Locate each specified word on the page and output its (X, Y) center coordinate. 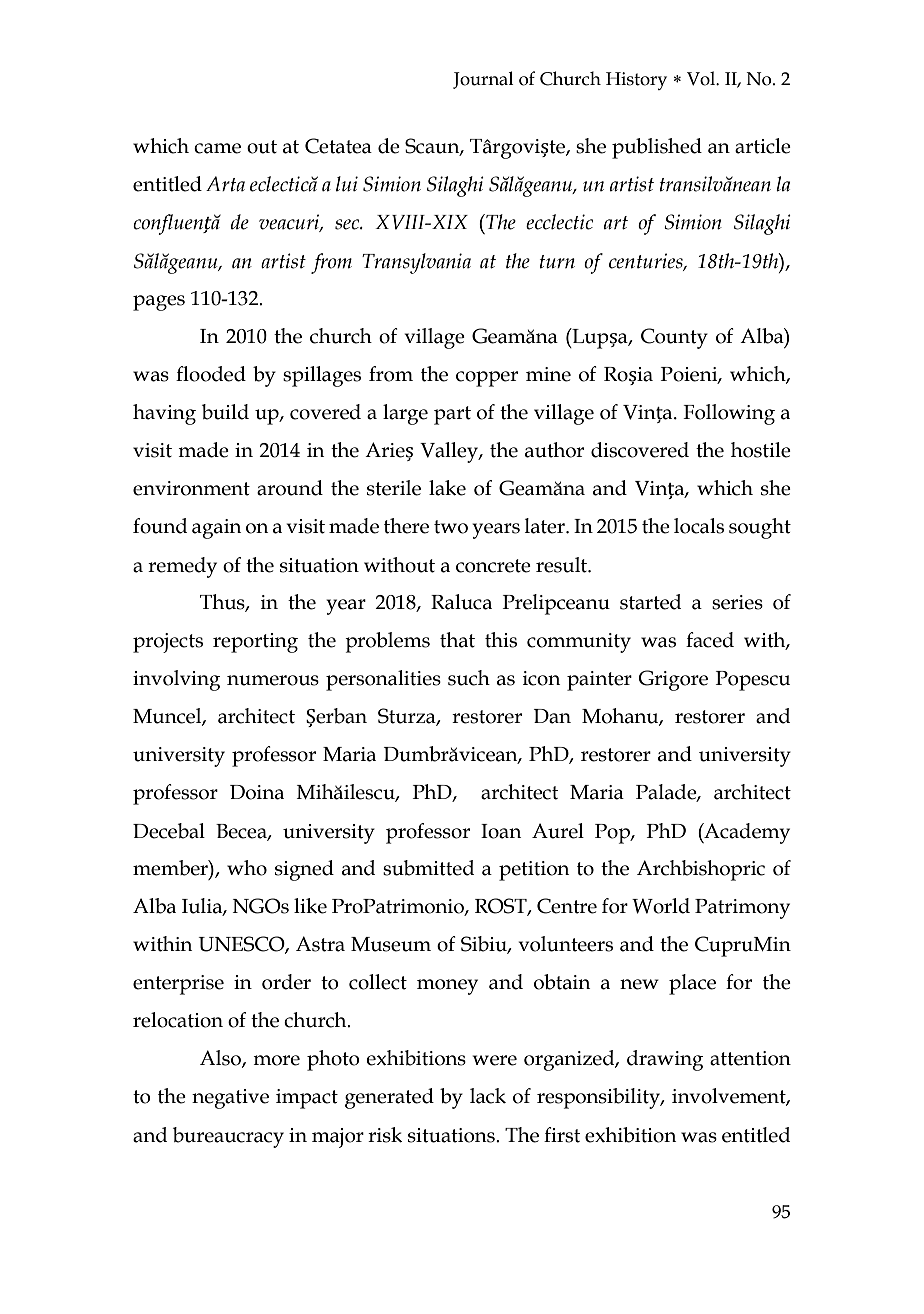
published (657, 148)
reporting (255, 643)
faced (710, 640)
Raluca (461, 602)
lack (488, 1096)
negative (230, 1099)
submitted (428, 868)
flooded (211, 374)
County (674, 338)
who (247, 868)
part (452, 415)
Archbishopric (701, 870)
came (217, 148)
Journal (483, 80)
